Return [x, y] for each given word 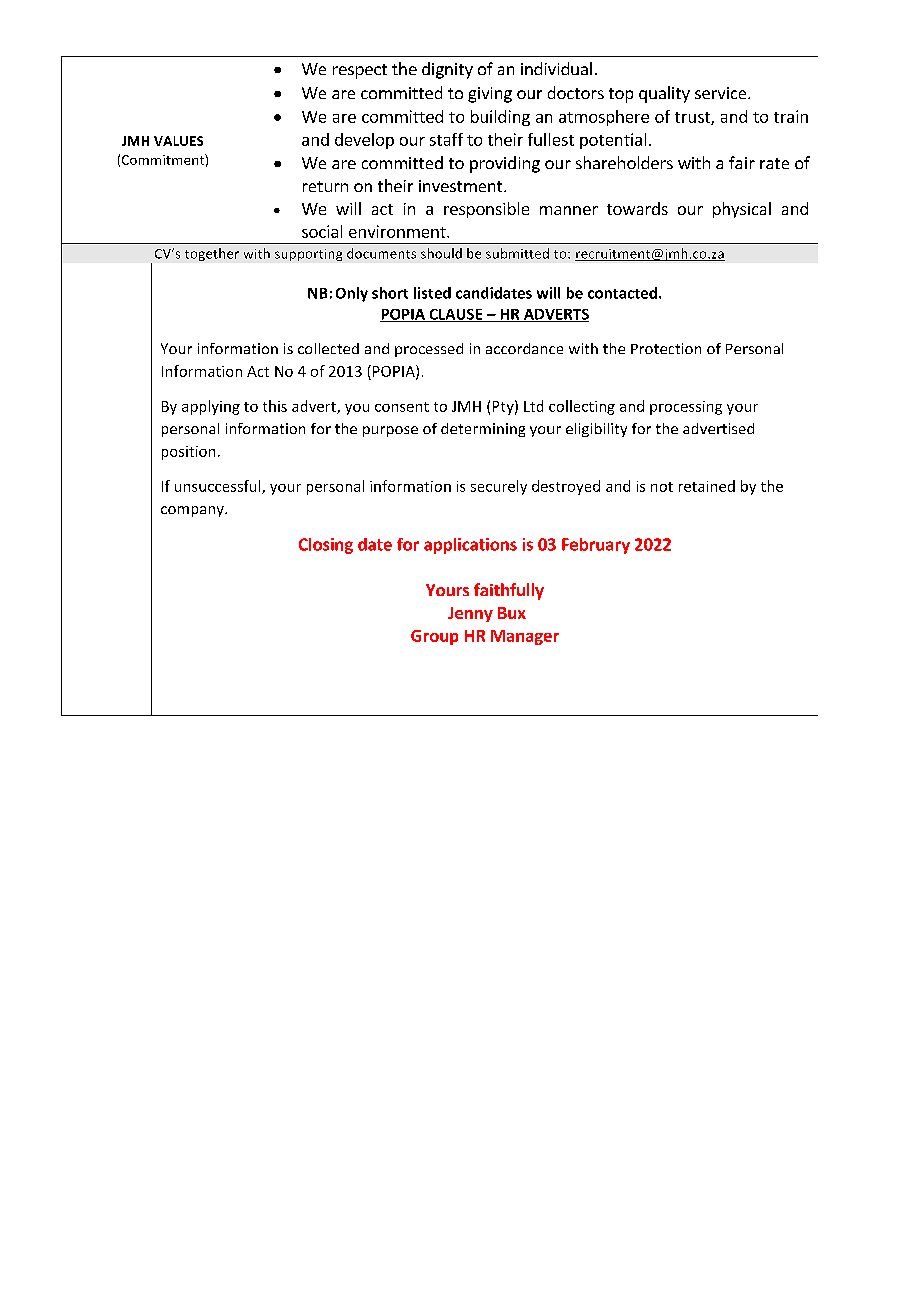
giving [490, 95]
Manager [525, 637]
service [722, 93]
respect [360, 71]
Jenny [470, 614]
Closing [326, 546]
